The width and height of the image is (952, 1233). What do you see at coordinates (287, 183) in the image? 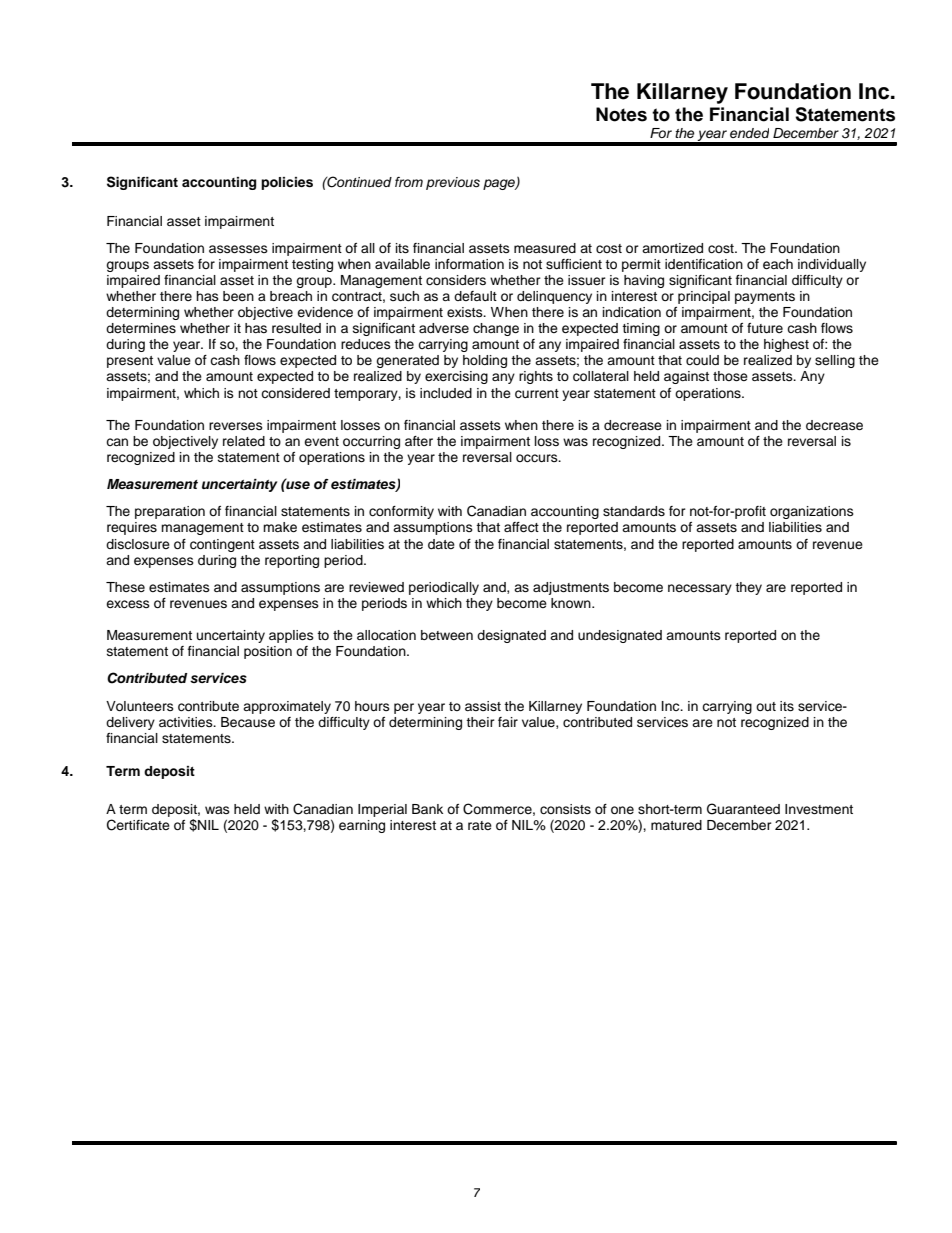
I see `policies` at bounding box center [287, 183].
